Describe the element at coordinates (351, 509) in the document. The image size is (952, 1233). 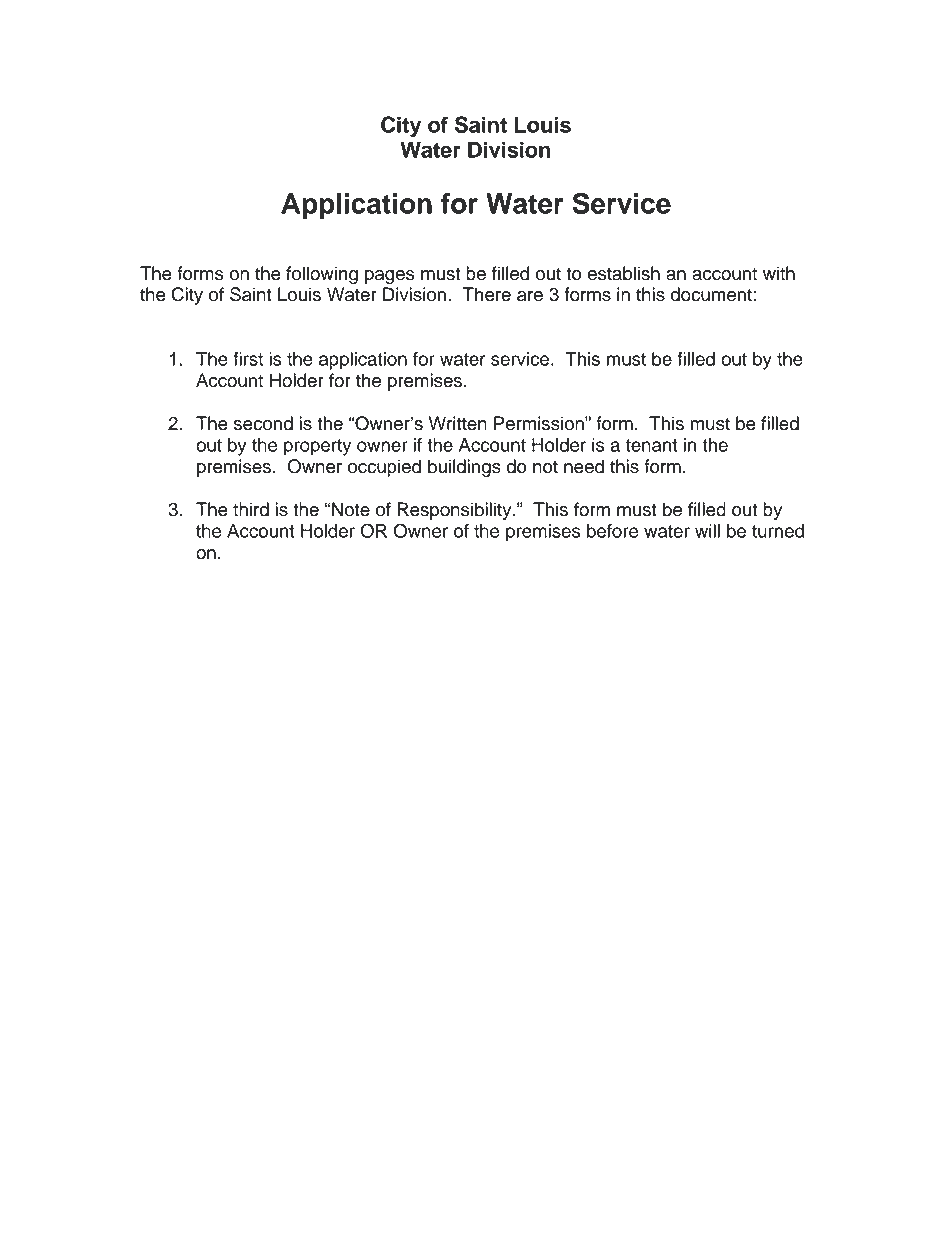
I see `Note` at that location.
